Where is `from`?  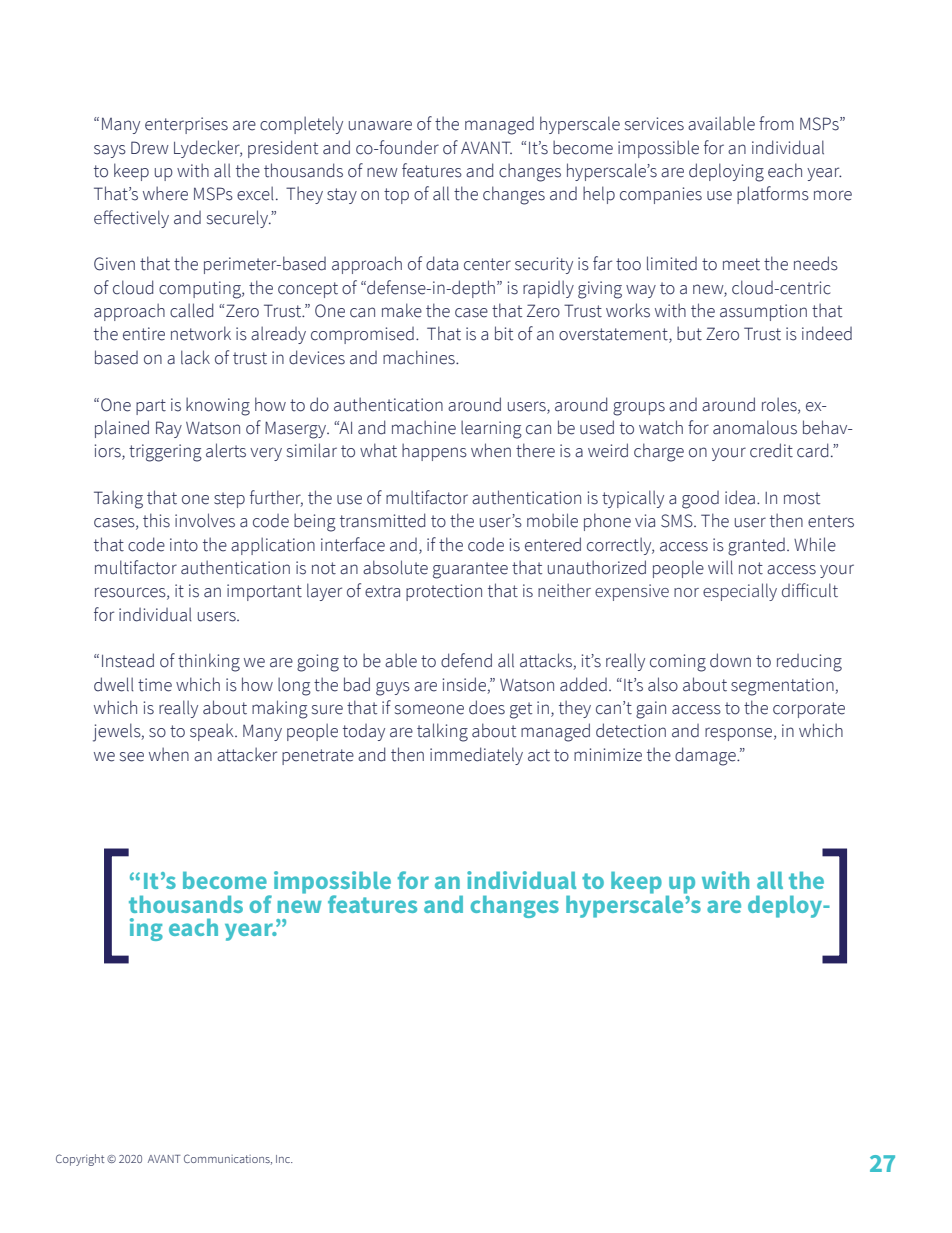
from is located at coordinates (776, 123).
